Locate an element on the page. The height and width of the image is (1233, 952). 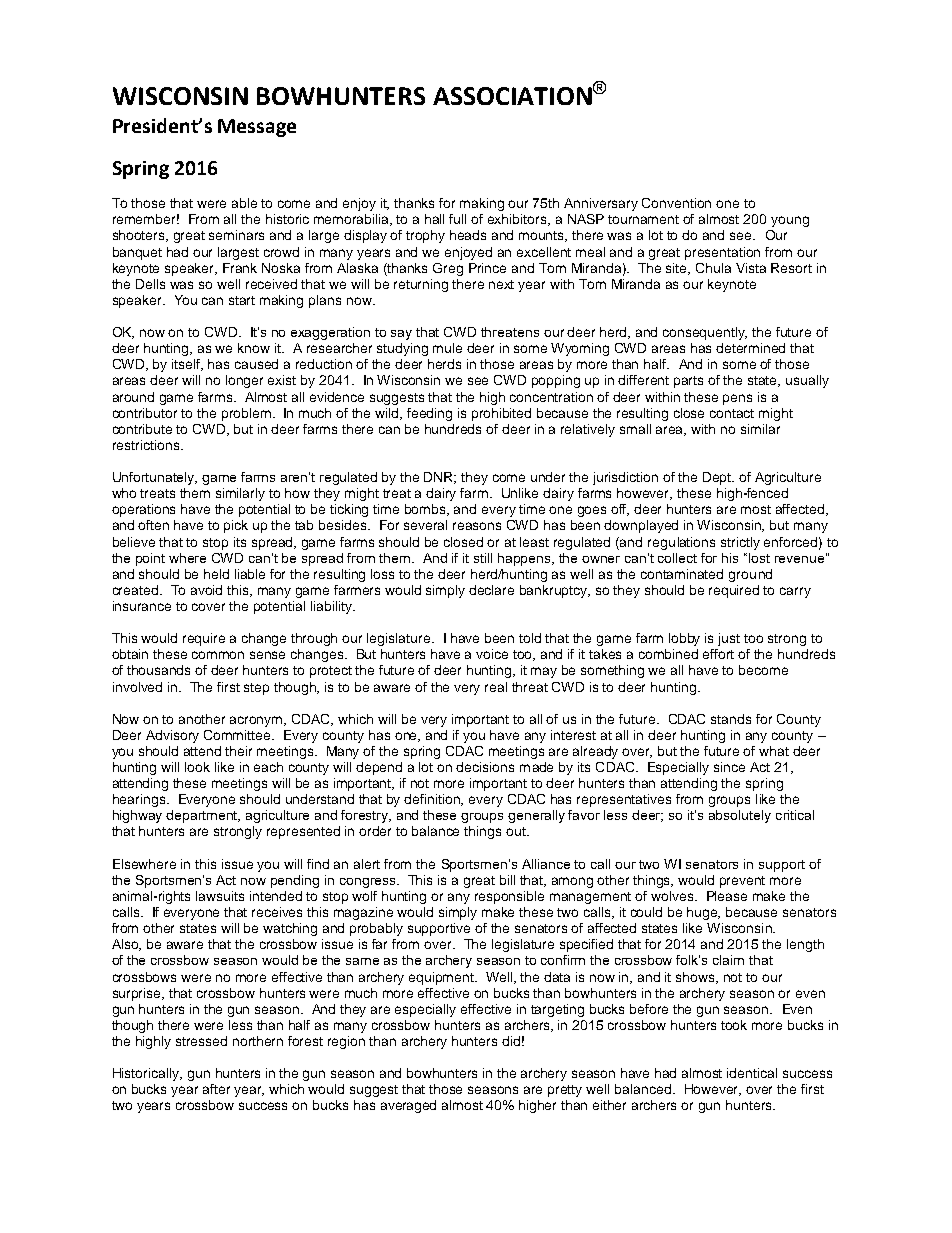
Convention is located at coordinates (676, 203).
